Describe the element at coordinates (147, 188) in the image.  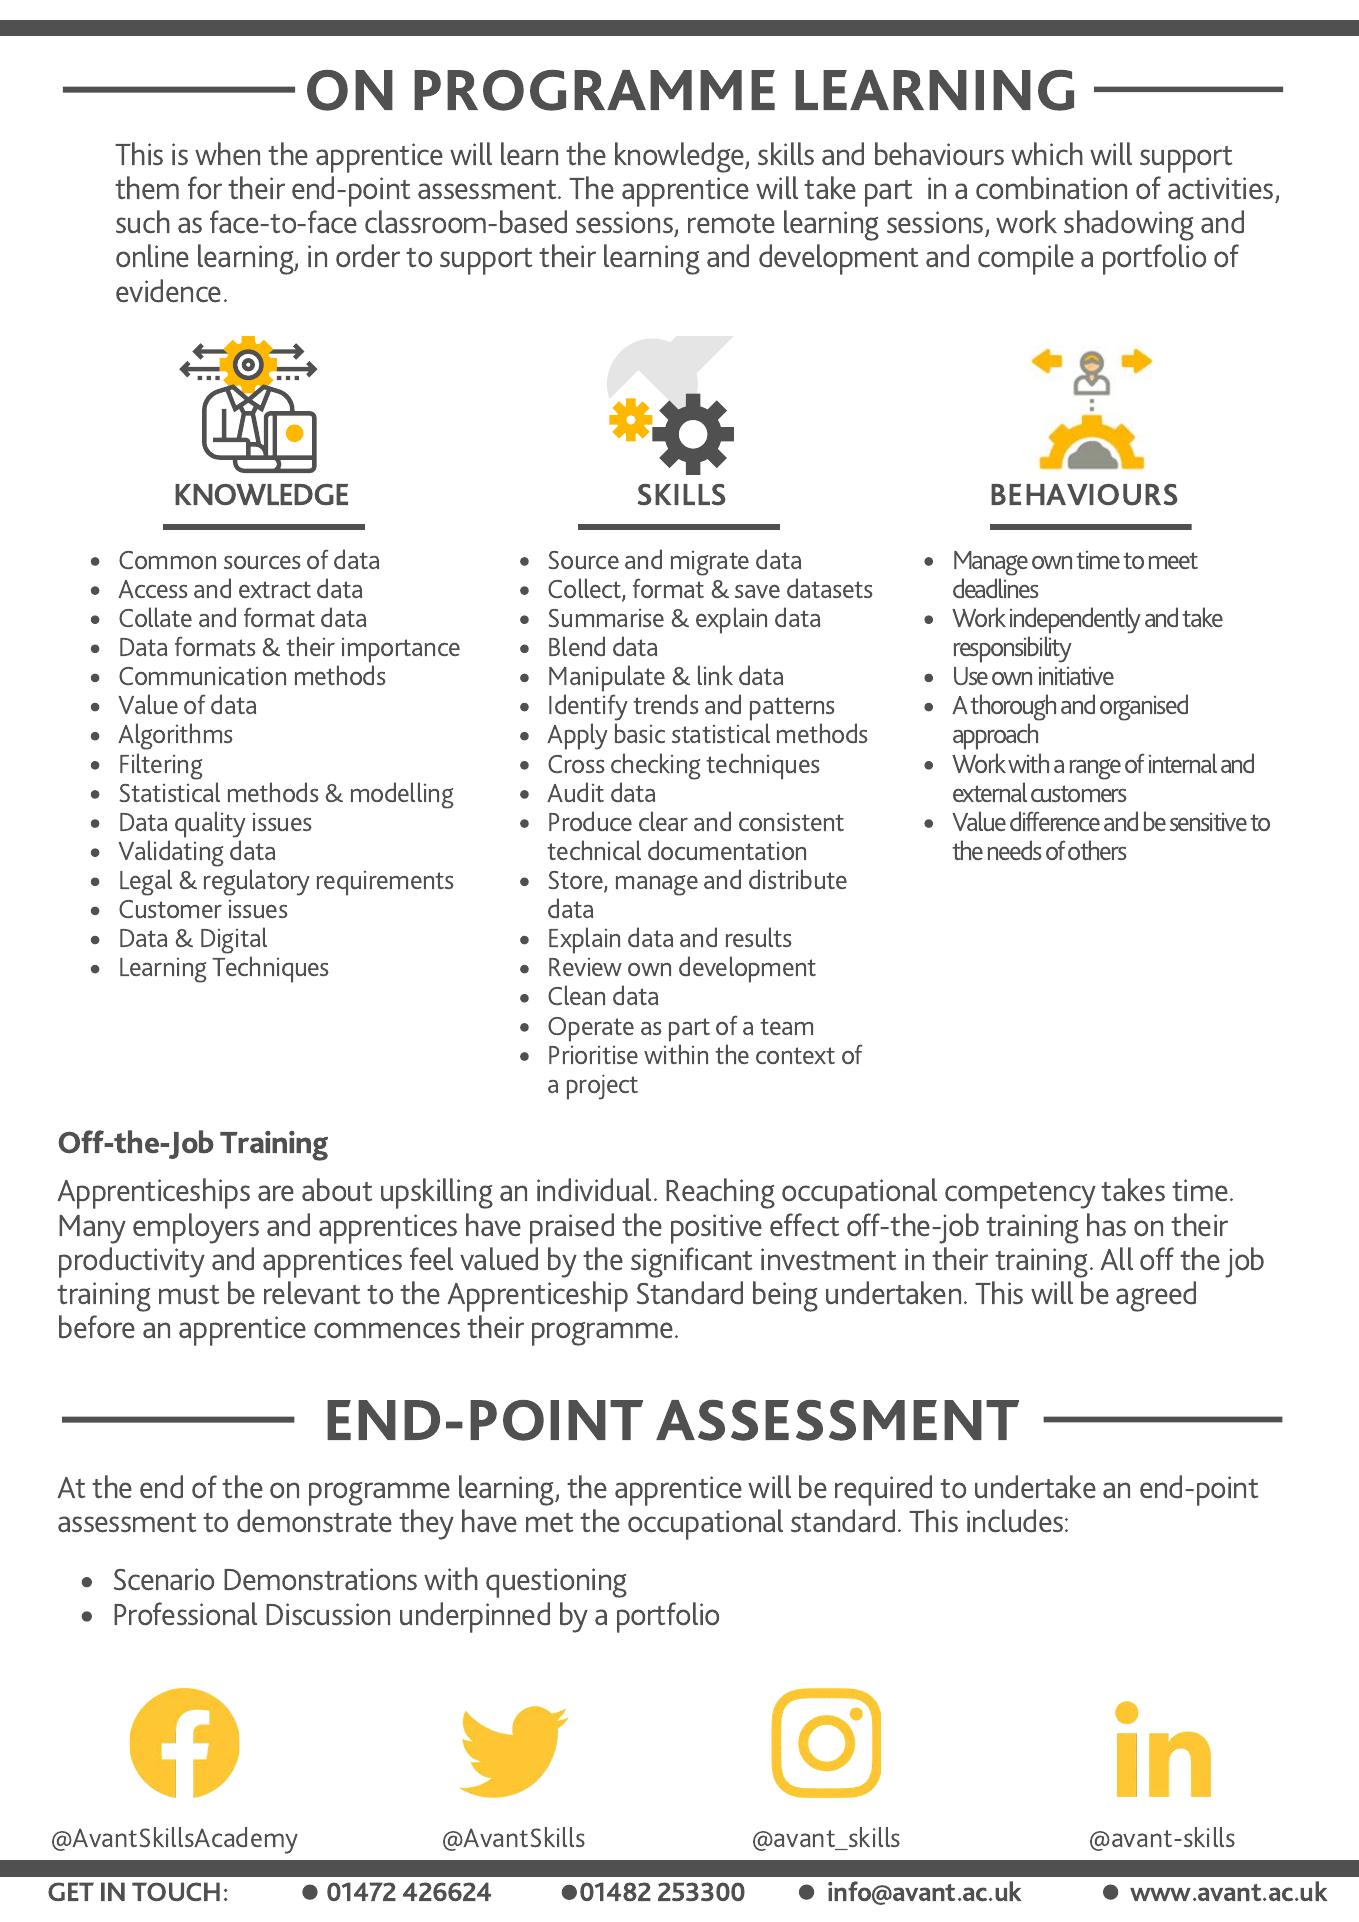
I see `them` at that location.
